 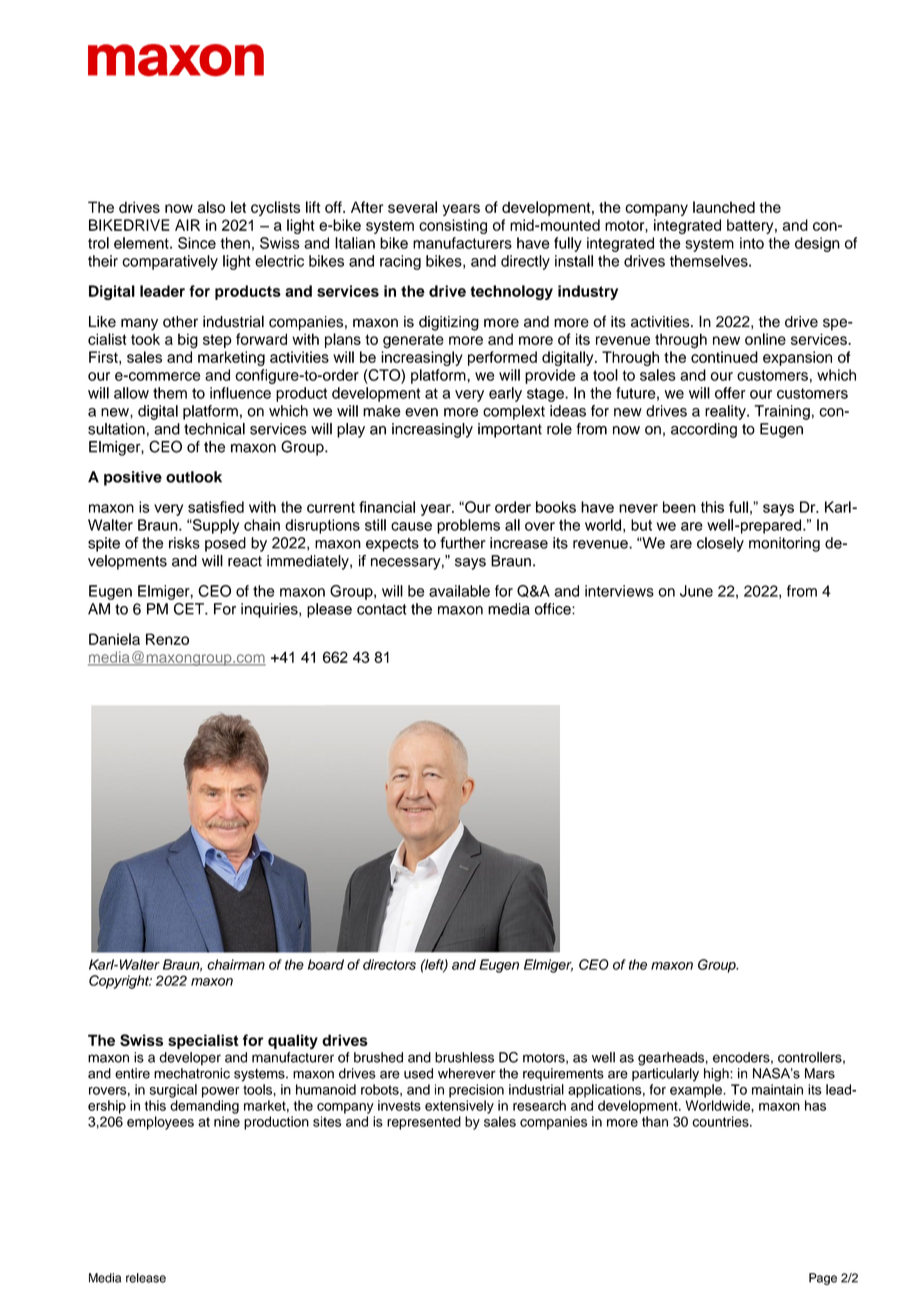 I want to click on chairman, so click(x=236, y=964).
